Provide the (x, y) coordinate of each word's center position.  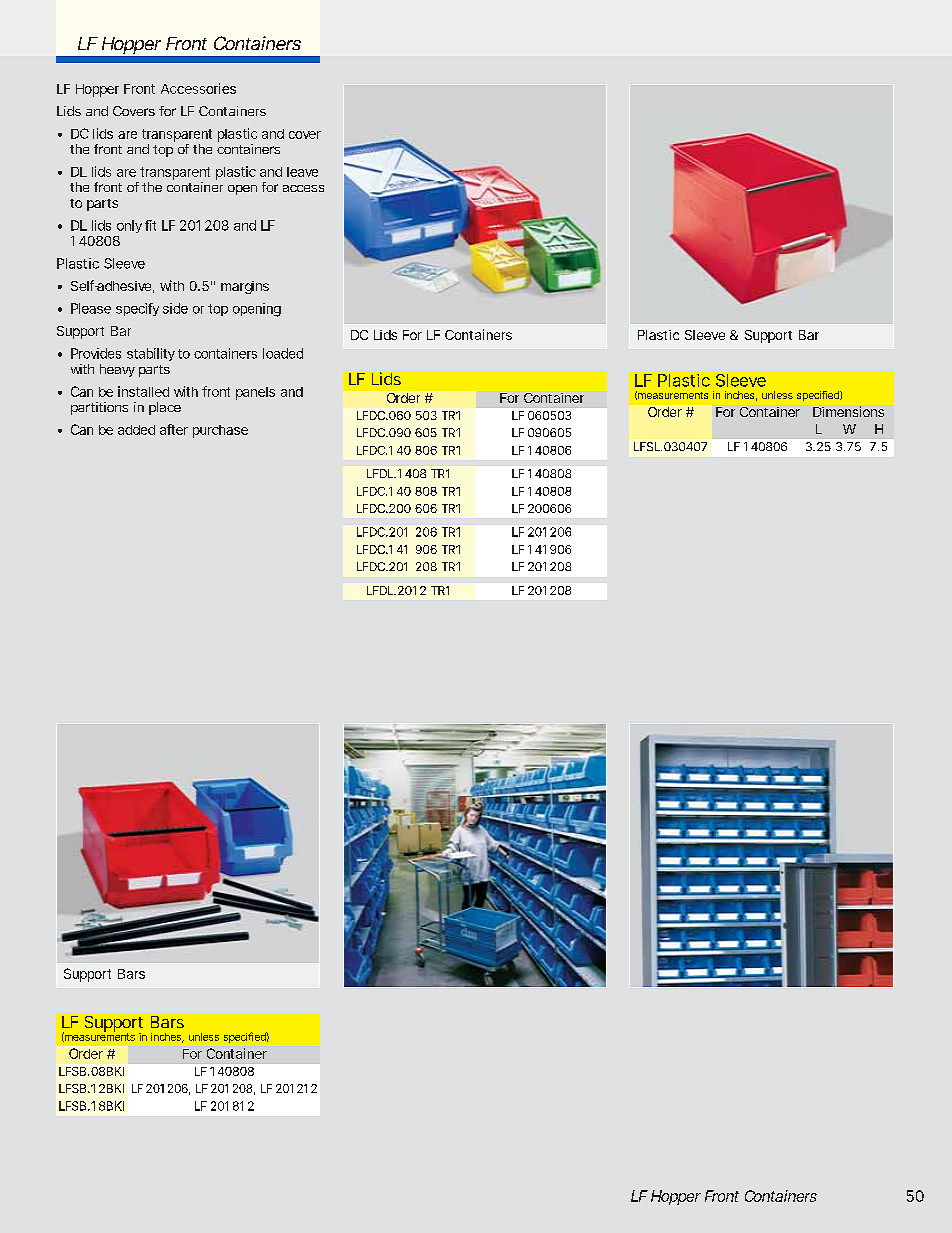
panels (255, 393)
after (174, 429)
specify (137, 309)
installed (143, 391)
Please (91, 308)
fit (150, 225)
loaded (283, 353)
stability (151, 354)
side (175, 308)
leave (302, 172)
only (129, 226)
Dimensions (848, 411)
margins (245, 287)
